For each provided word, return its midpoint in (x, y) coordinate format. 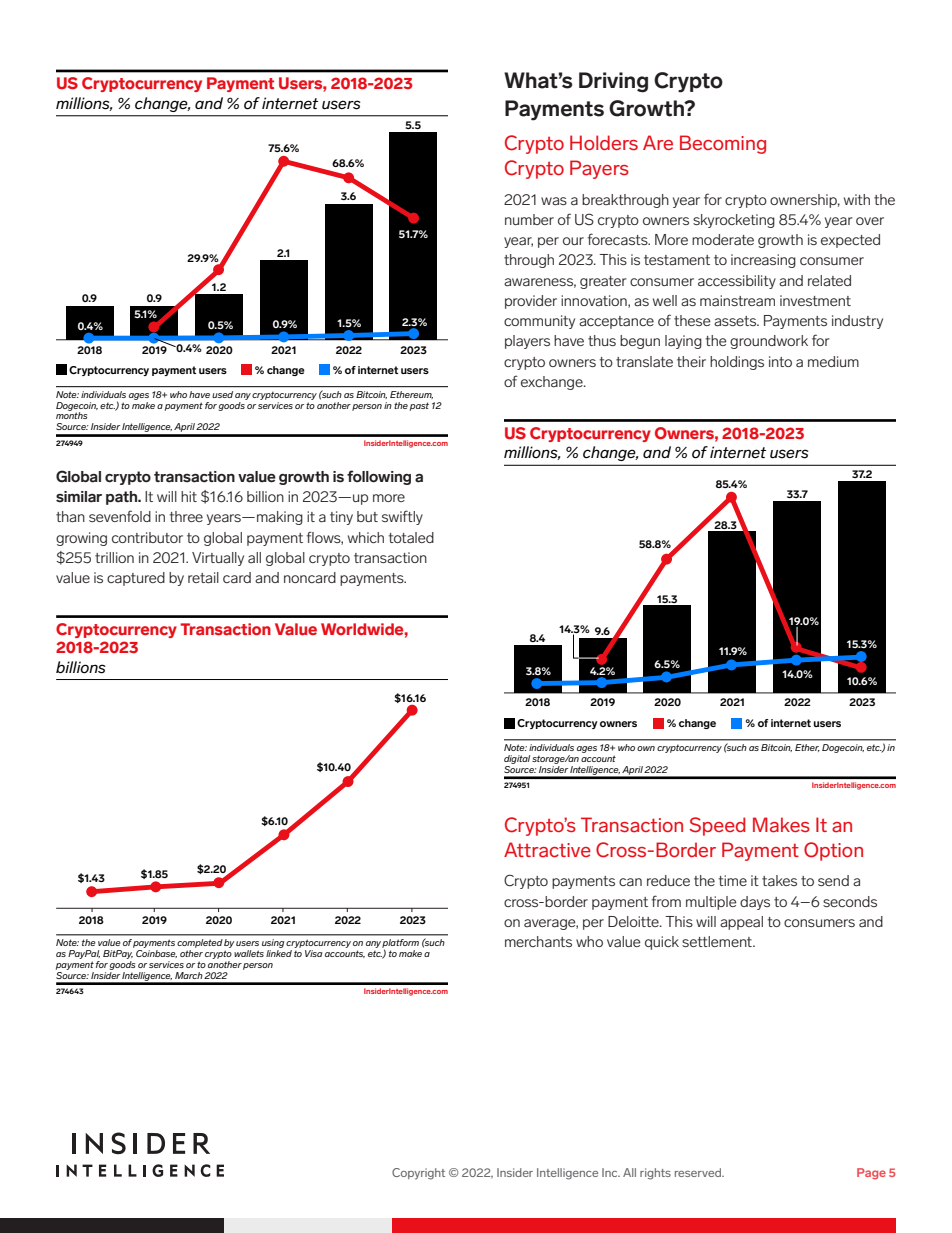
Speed (717, 826)
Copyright (418, 1174)
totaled (411, 537)
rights (655, 1174)
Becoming (723, 144)
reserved (699, 1172)
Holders (604, 142)
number (529, 219)
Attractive (547, 850)
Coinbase (156, 952)
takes (779, 881)
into (780, 361)
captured (136, 579)
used (222, 394)
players (527, 342)
